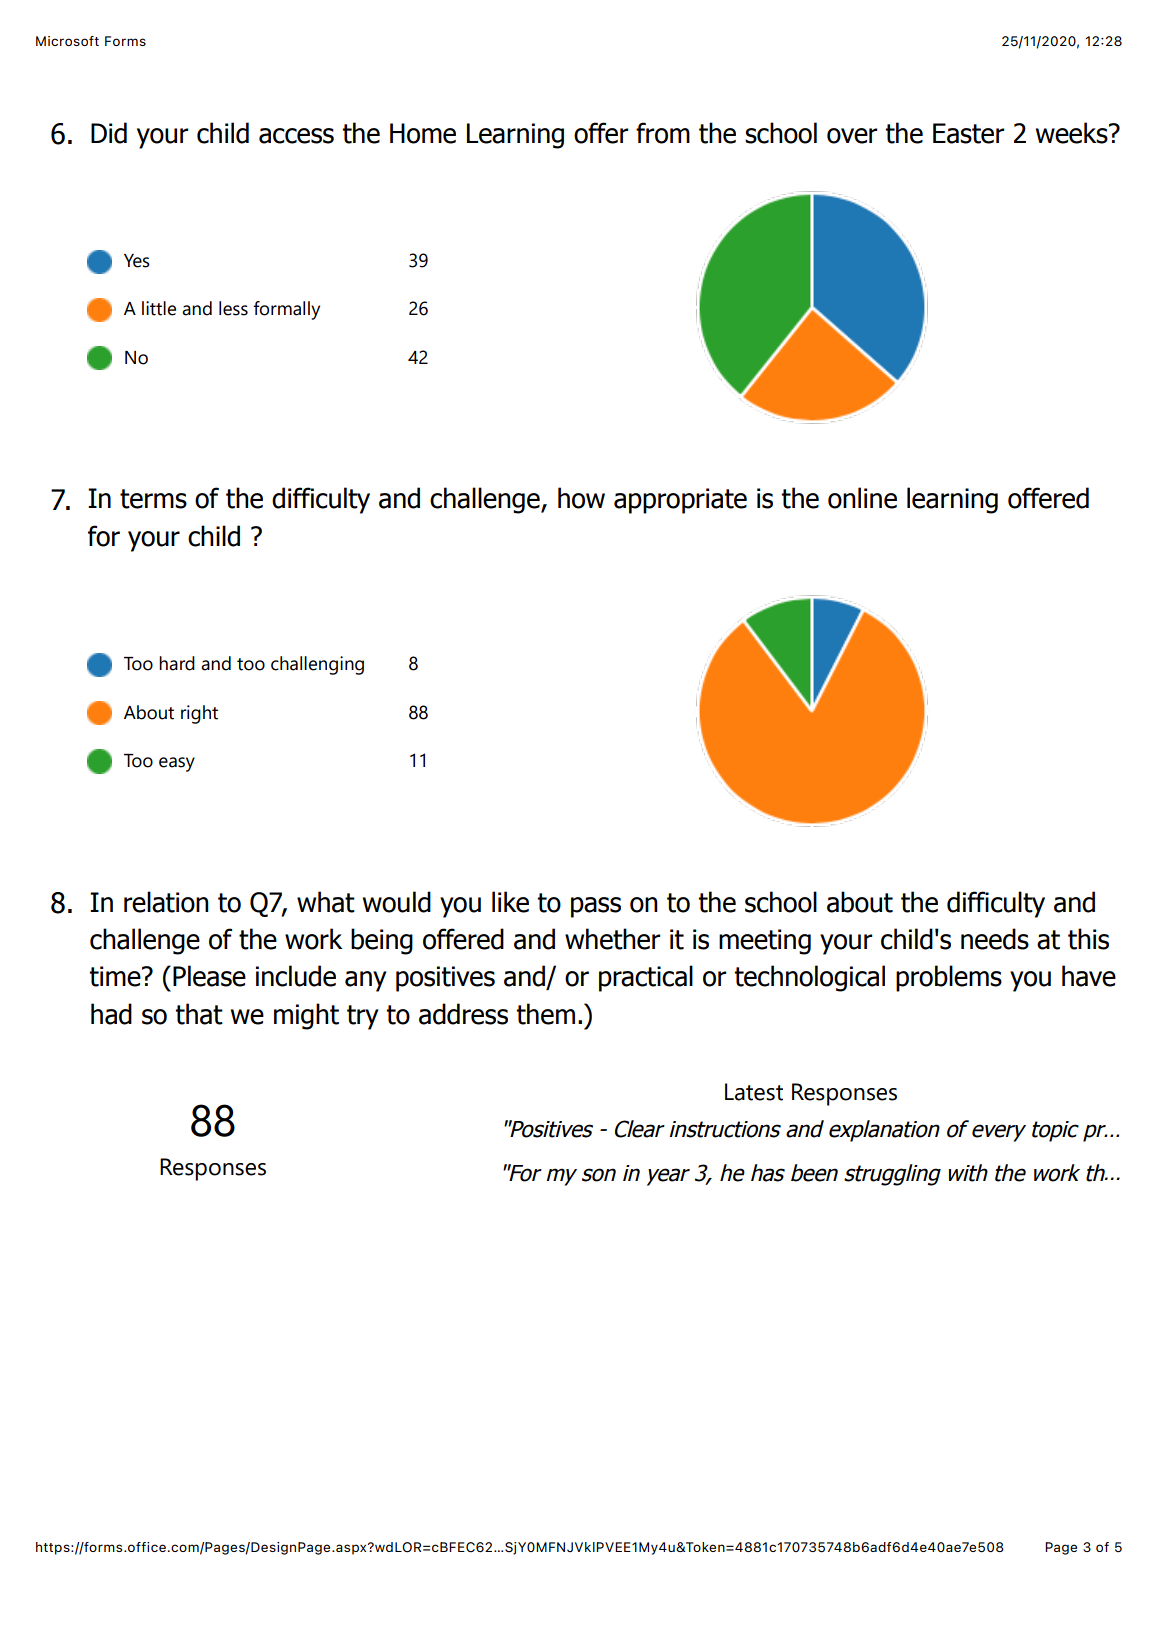 The image size is (1158, 1638). I want to click on problems, so click(949, 978).
